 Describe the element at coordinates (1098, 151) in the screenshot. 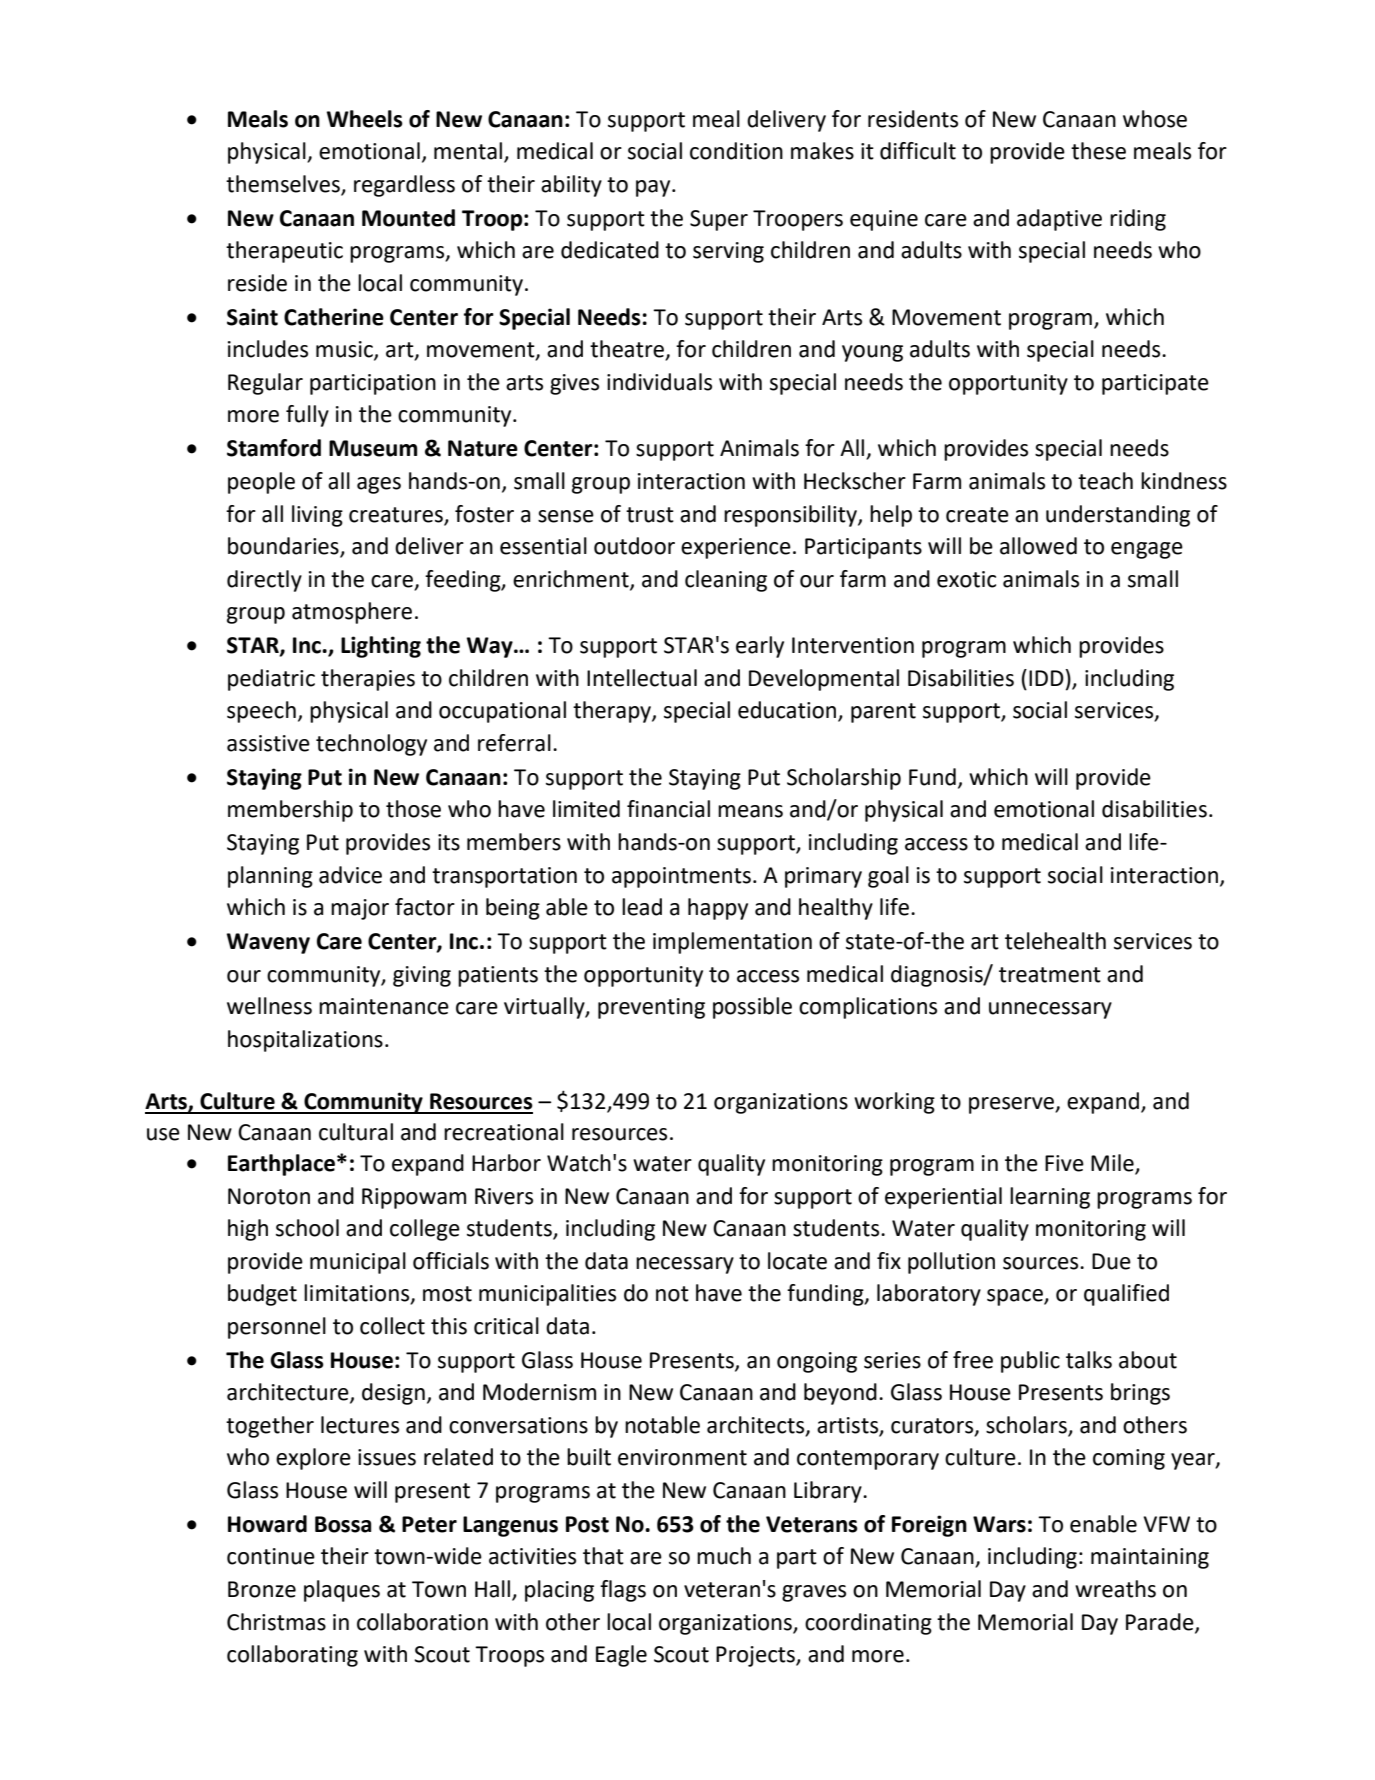

I see `these` at that location.
